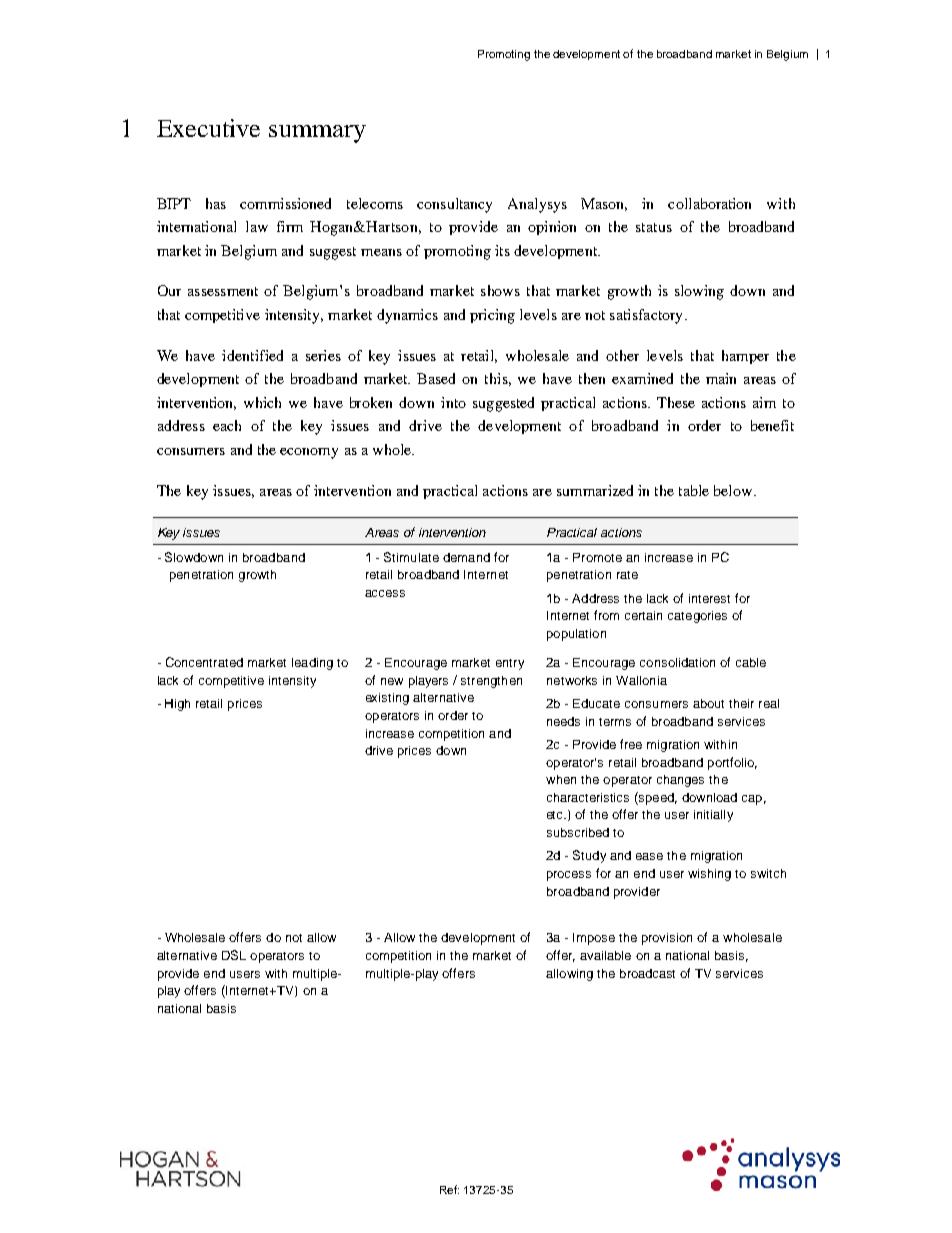 The image size is (952, 1233). What do you see at coordinates (466, 557) in the screenshot?
I see `demand` at bounding box center [466, 557].
